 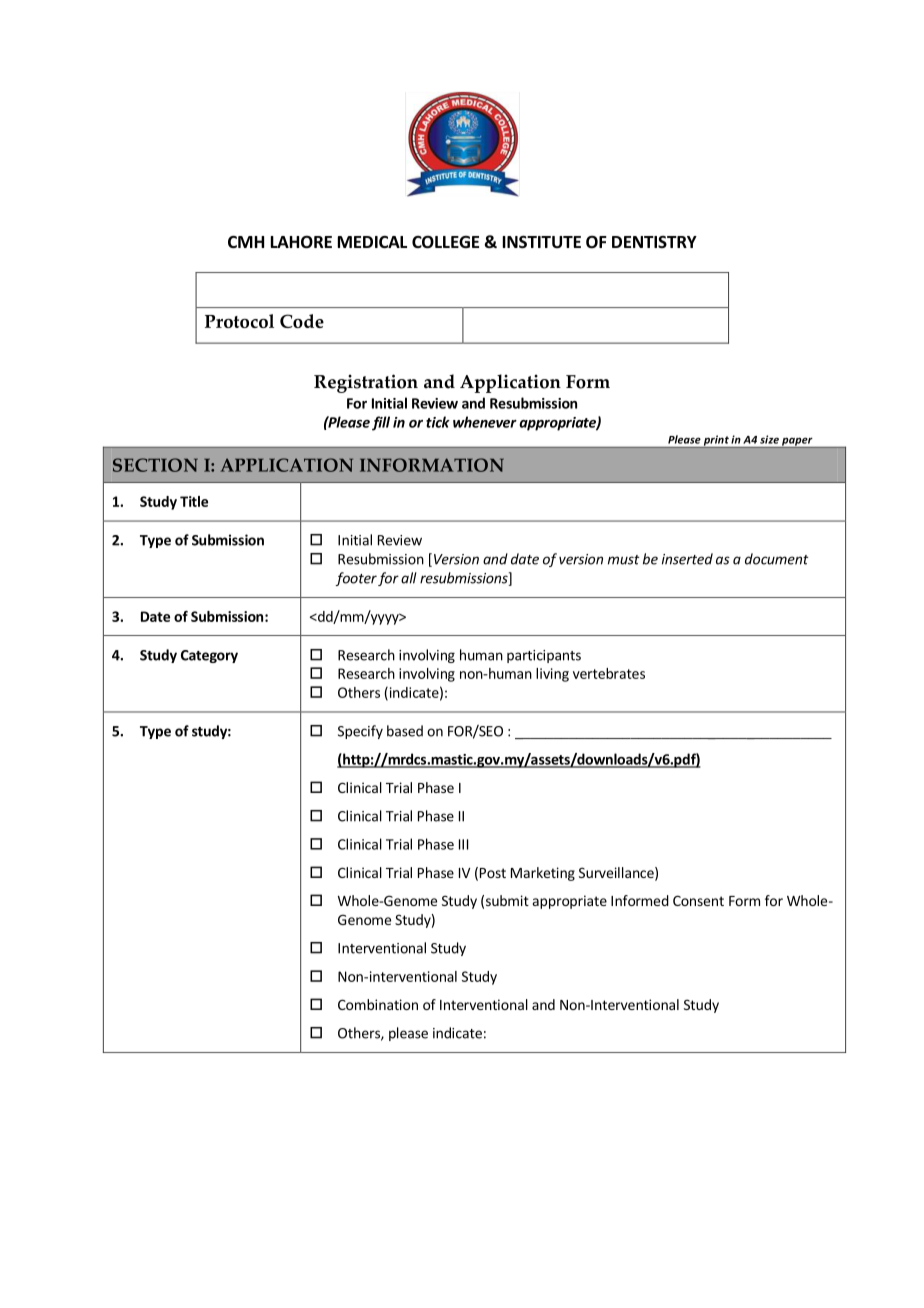 What do you see at coordinates (544, 656) in the document?
I see `participants` at bounding box center [544, 656].
